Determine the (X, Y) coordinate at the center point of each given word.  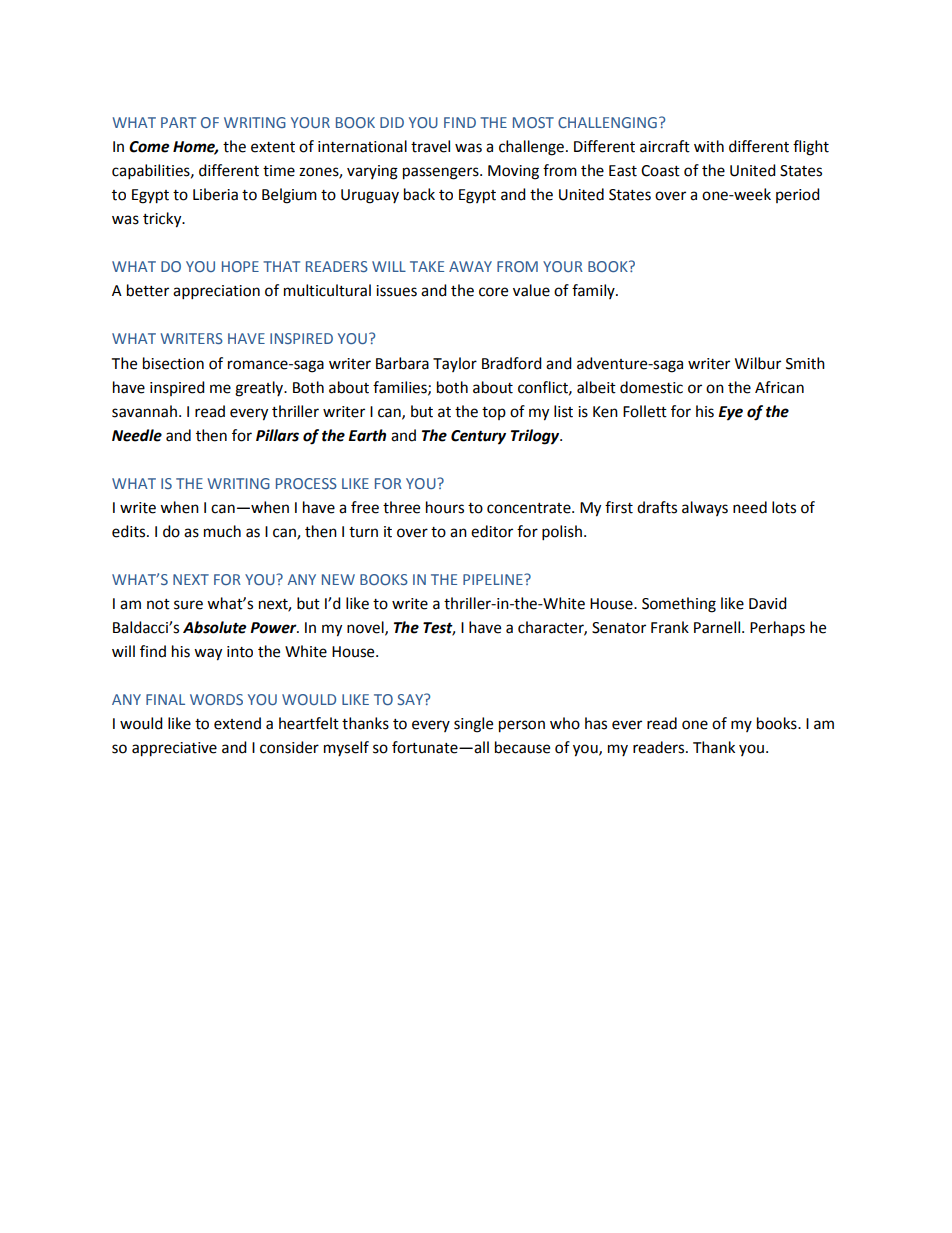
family (594, 291)
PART (178, 122)
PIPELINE (494, 579)
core (493, 292)
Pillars (277, 435)
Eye (730, 413)
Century (478, 437)
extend (237, 723)
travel (430, 146)
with (709, 146)
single (473, 725)
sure (188, 605)
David (768, 603)
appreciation (216, 292)
